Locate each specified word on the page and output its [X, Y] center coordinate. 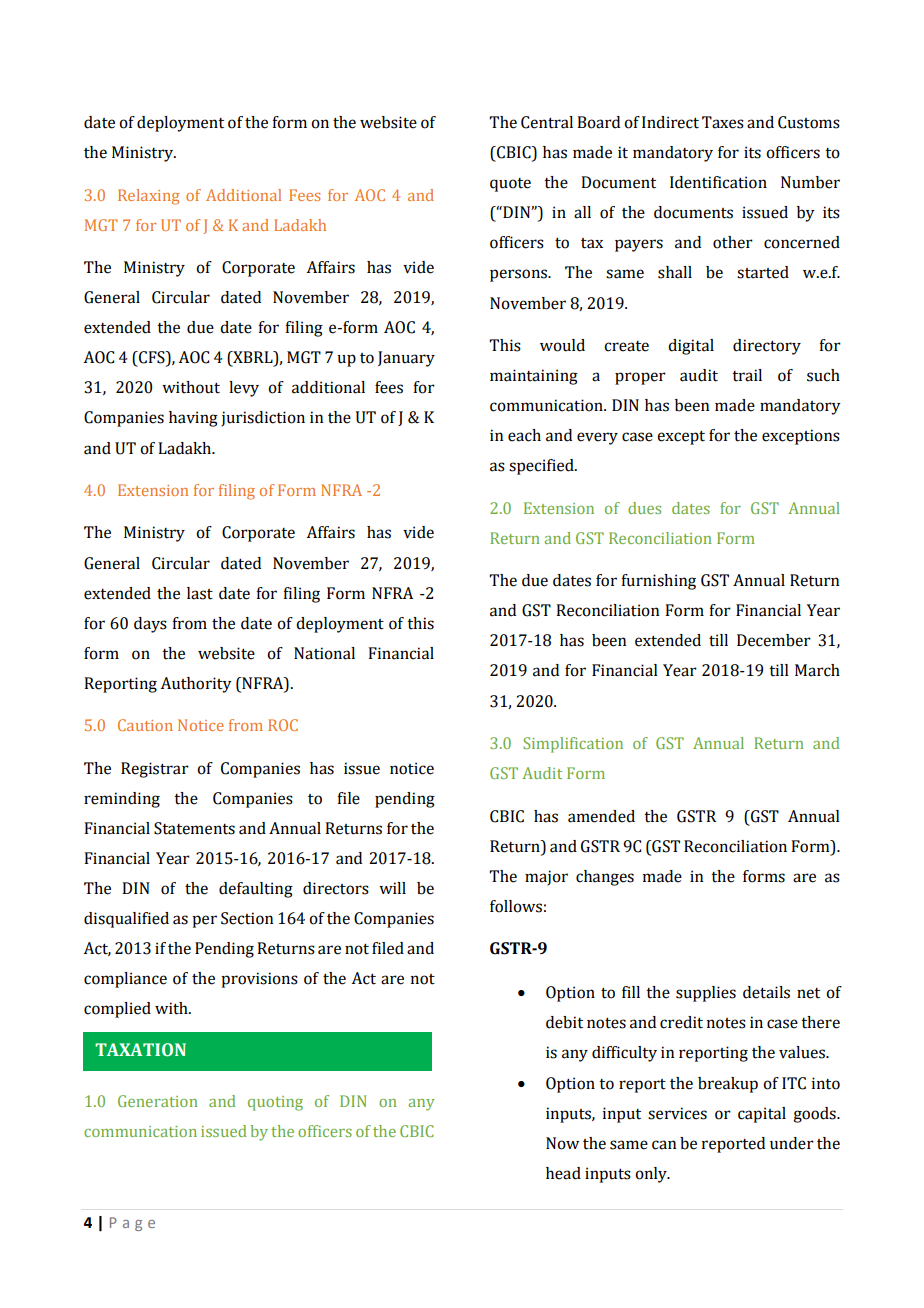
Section [247, 918]
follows [516, 906]
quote [510, 185]
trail [747, 375]
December [774, 640]
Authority [196, 685]
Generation [158, 1101]
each [524, 435]
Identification [718, 182]
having [193, 419]
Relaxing [149, 197]
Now [562, 1143]
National [324, 653]
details [766, 992]
